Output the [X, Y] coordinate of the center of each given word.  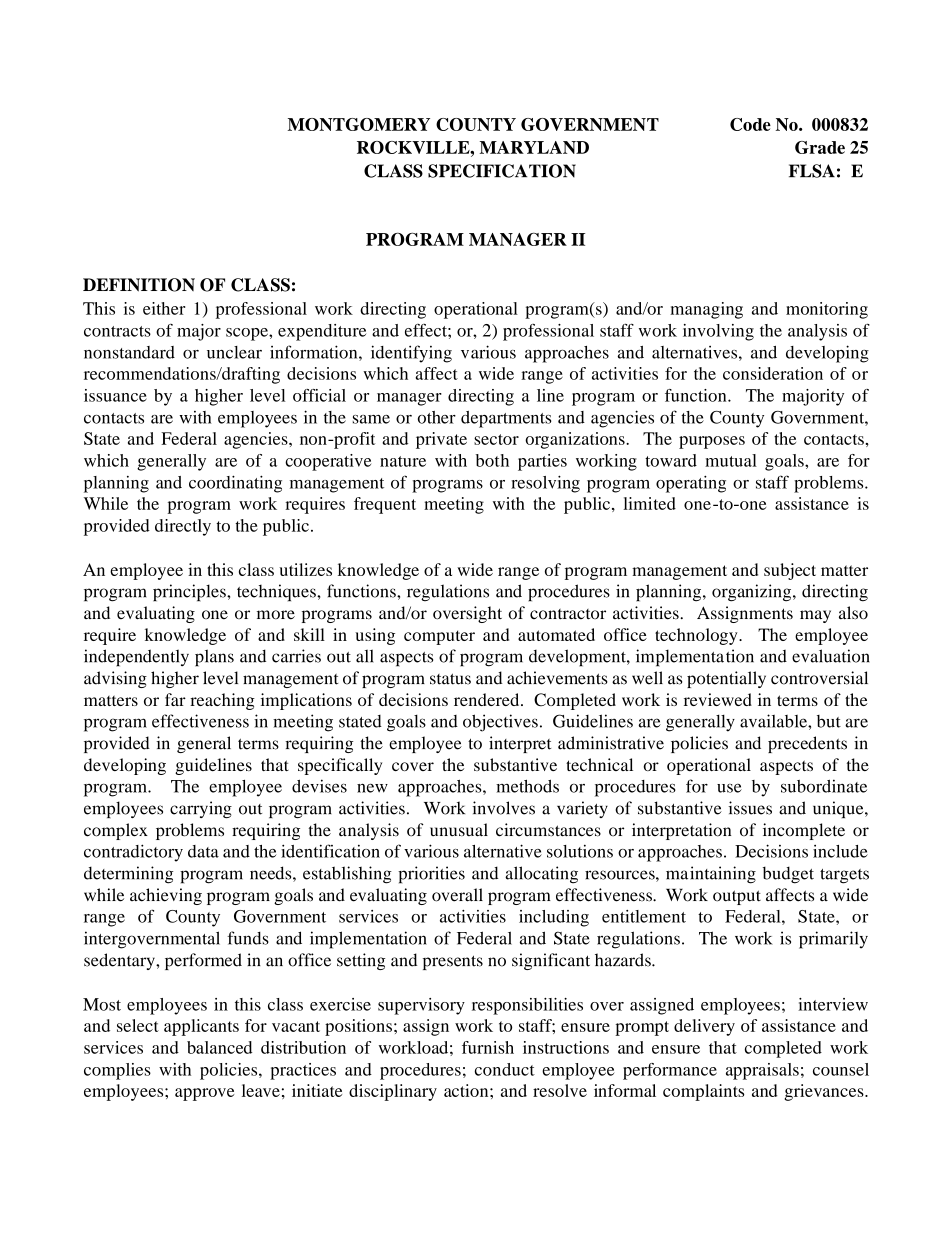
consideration [773, 373]
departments [506, 419]
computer [439, 637]
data [203, 851]
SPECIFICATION [502, 171]
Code [750, 124]
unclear [234, 352]
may [815, 616]
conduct [505, 1069]
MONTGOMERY [359, 124]
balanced [219, 1047]
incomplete [804, 831]
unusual [459, 830]
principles [190, 593]
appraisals [762, 1071]
